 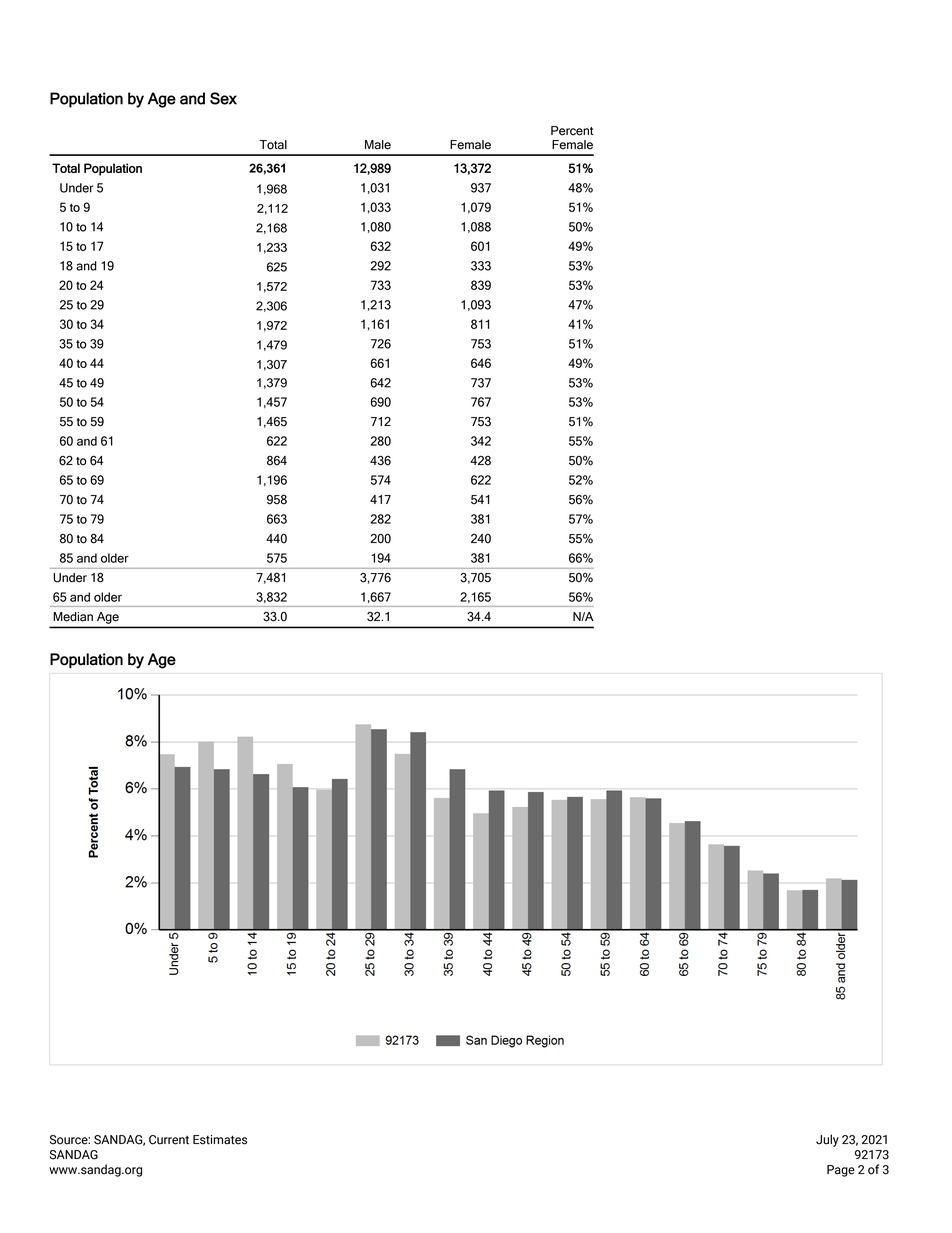 What do you see at coordinates (169, 1140) in the document?
I see `Current` at bounding box center [169, 1140].
